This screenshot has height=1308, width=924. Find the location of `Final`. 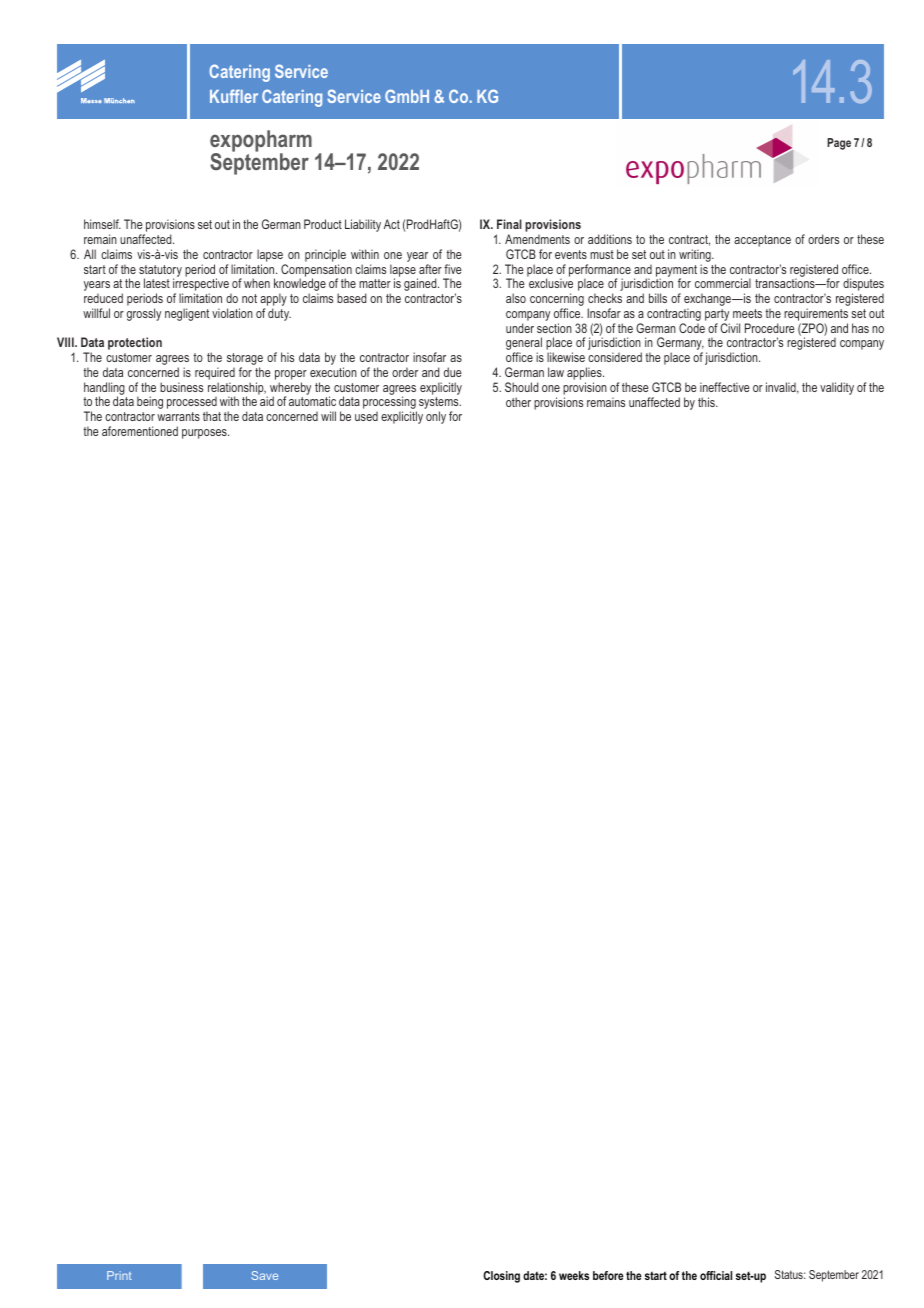

Final is located at coordinates (509, 224).
